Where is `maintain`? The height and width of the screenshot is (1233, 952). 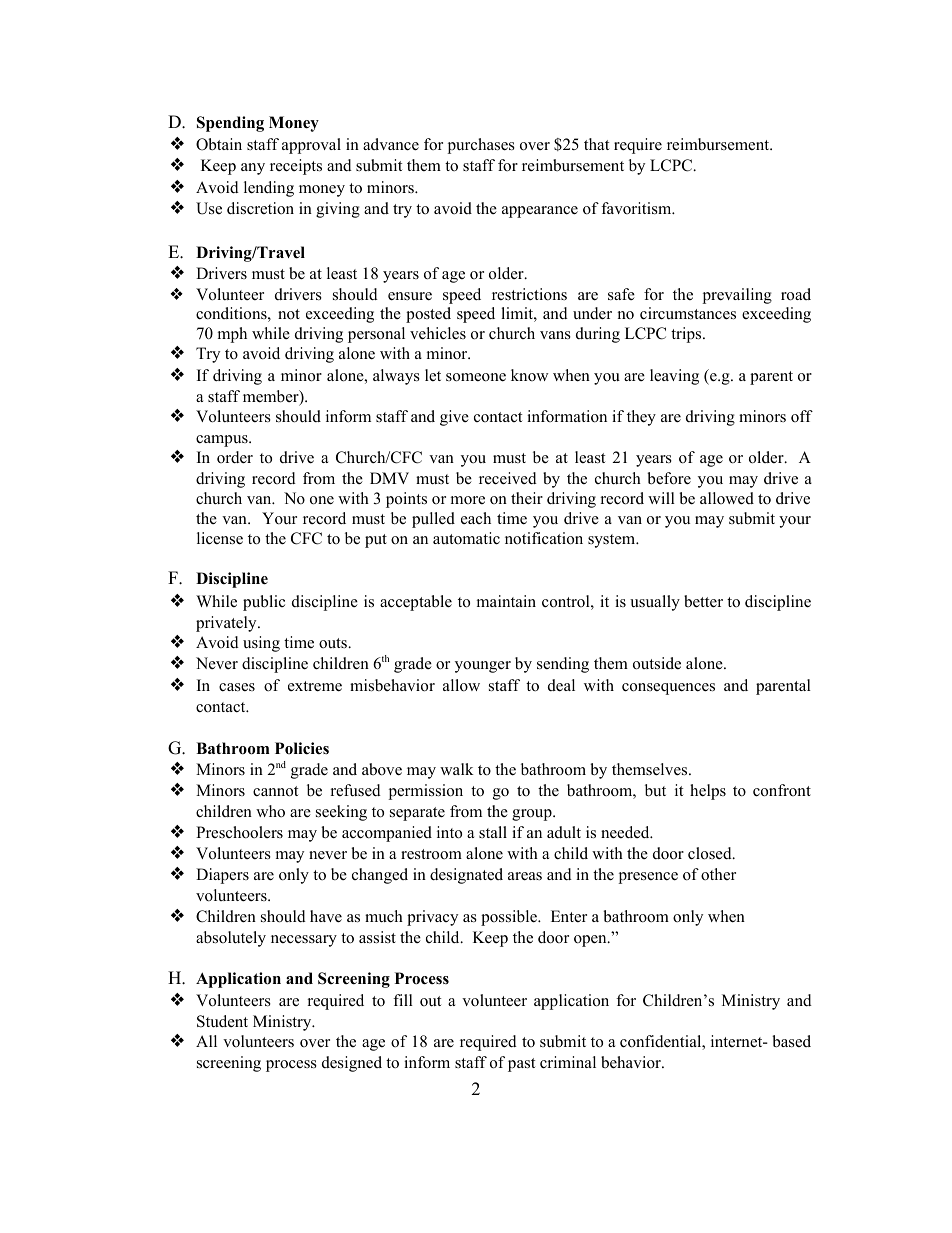
maintain is located at coordinates (506, 601).
